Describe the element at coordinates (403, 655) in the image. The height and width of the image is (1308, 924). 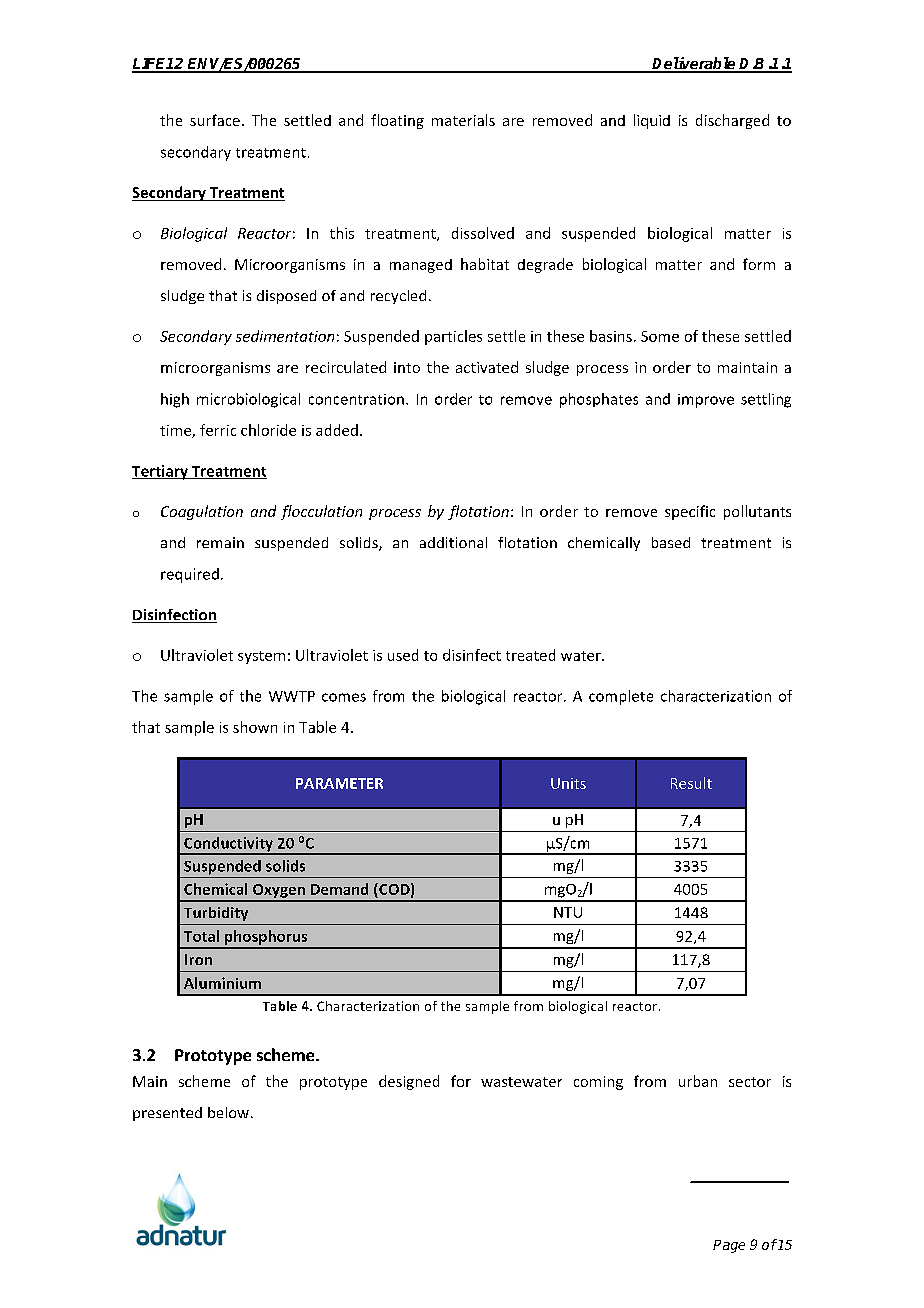
I see `used` at that location.
